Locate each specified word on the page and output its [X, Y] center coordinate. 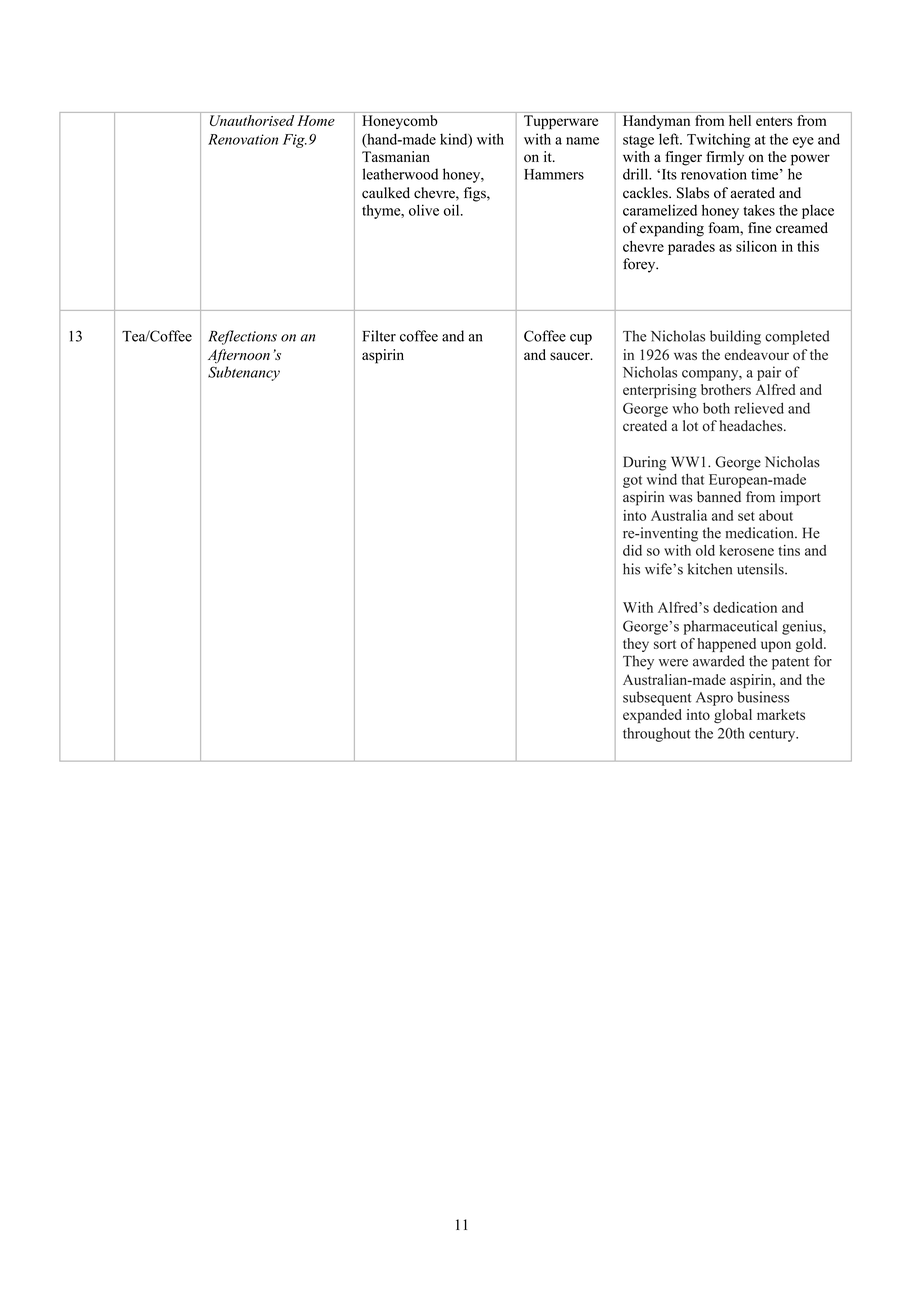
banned [719, 497]
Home [316, 120]
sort [665, 644]
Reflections [242, 337]
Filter [379, 336]
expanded [652, 716]
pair [769, 373]
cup [581, 339]
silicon [756, 246]
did [632, 550]
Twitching [719, 140]
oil [453, 210]
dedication [745, 607]
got [632, 481]
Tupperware [561, 122]
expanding [672, 229]
